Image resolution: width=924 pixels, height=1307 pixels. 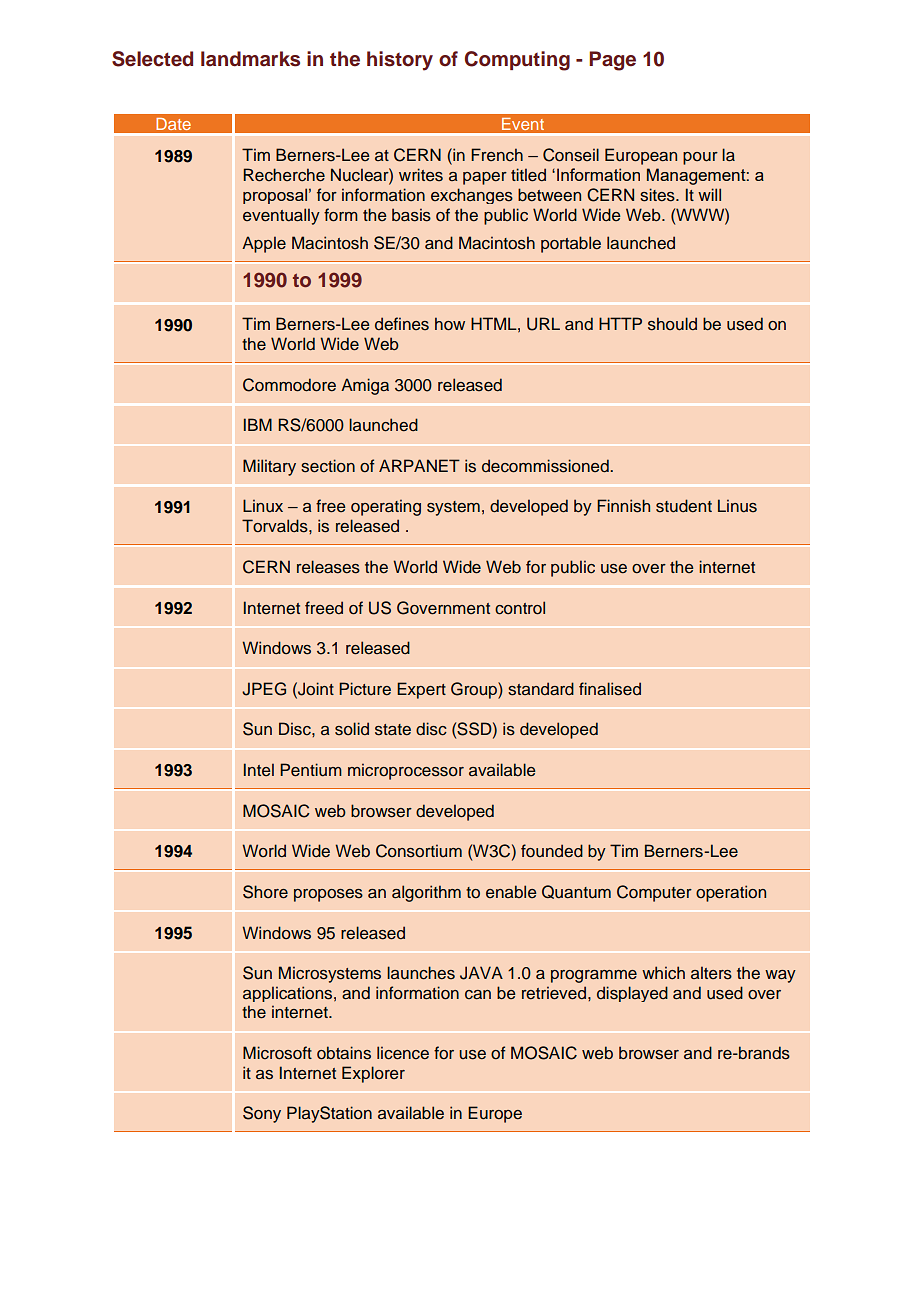 I want to click on landmarks, so click(x=250, y=59).
